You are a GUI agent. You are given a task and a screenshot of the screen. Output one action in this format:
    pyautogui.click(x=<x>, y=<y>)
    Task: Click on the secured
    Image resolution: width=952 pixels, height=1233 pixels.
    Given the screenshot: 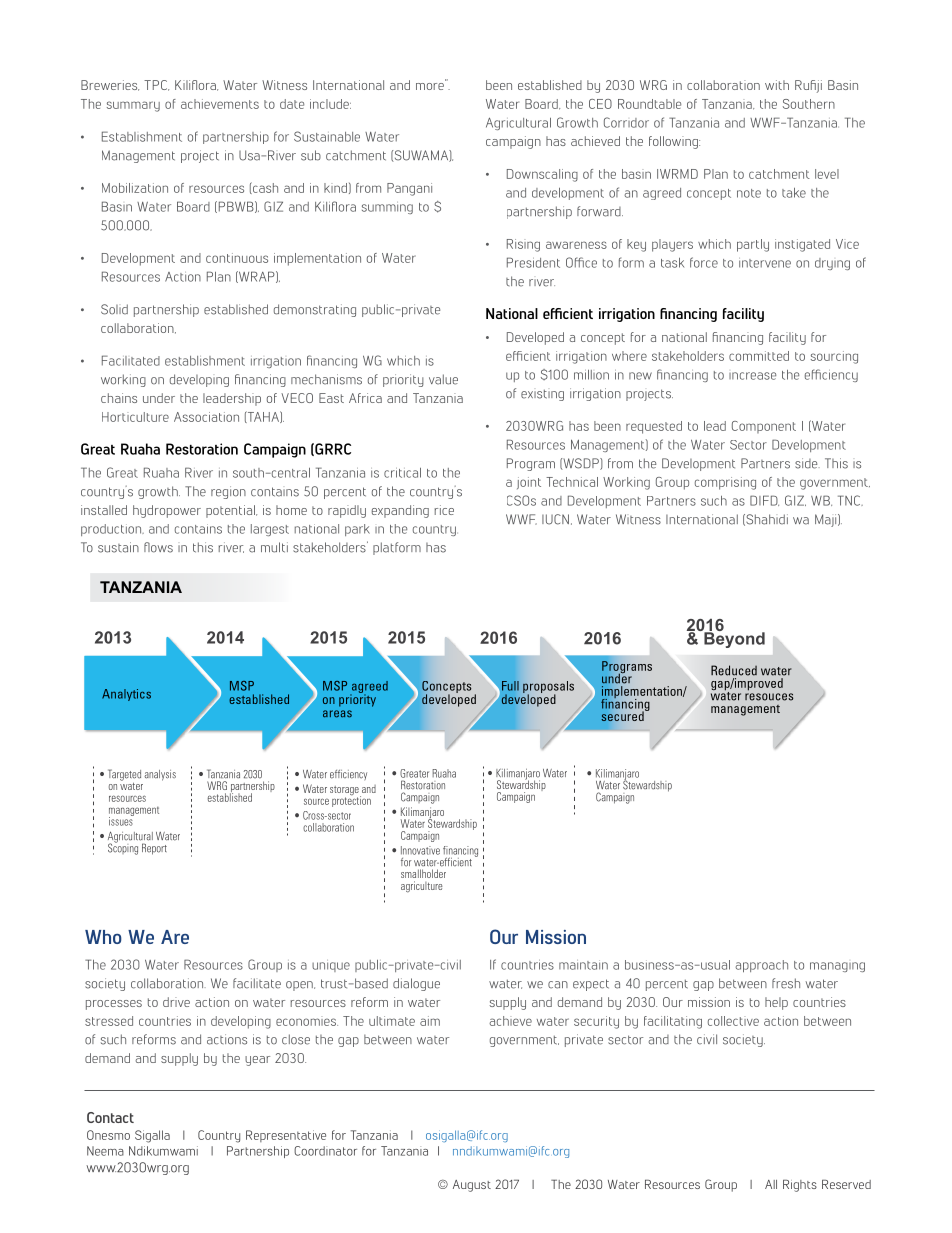 What is the action you would take?
    pyautogui.click(x=623, y=715)
